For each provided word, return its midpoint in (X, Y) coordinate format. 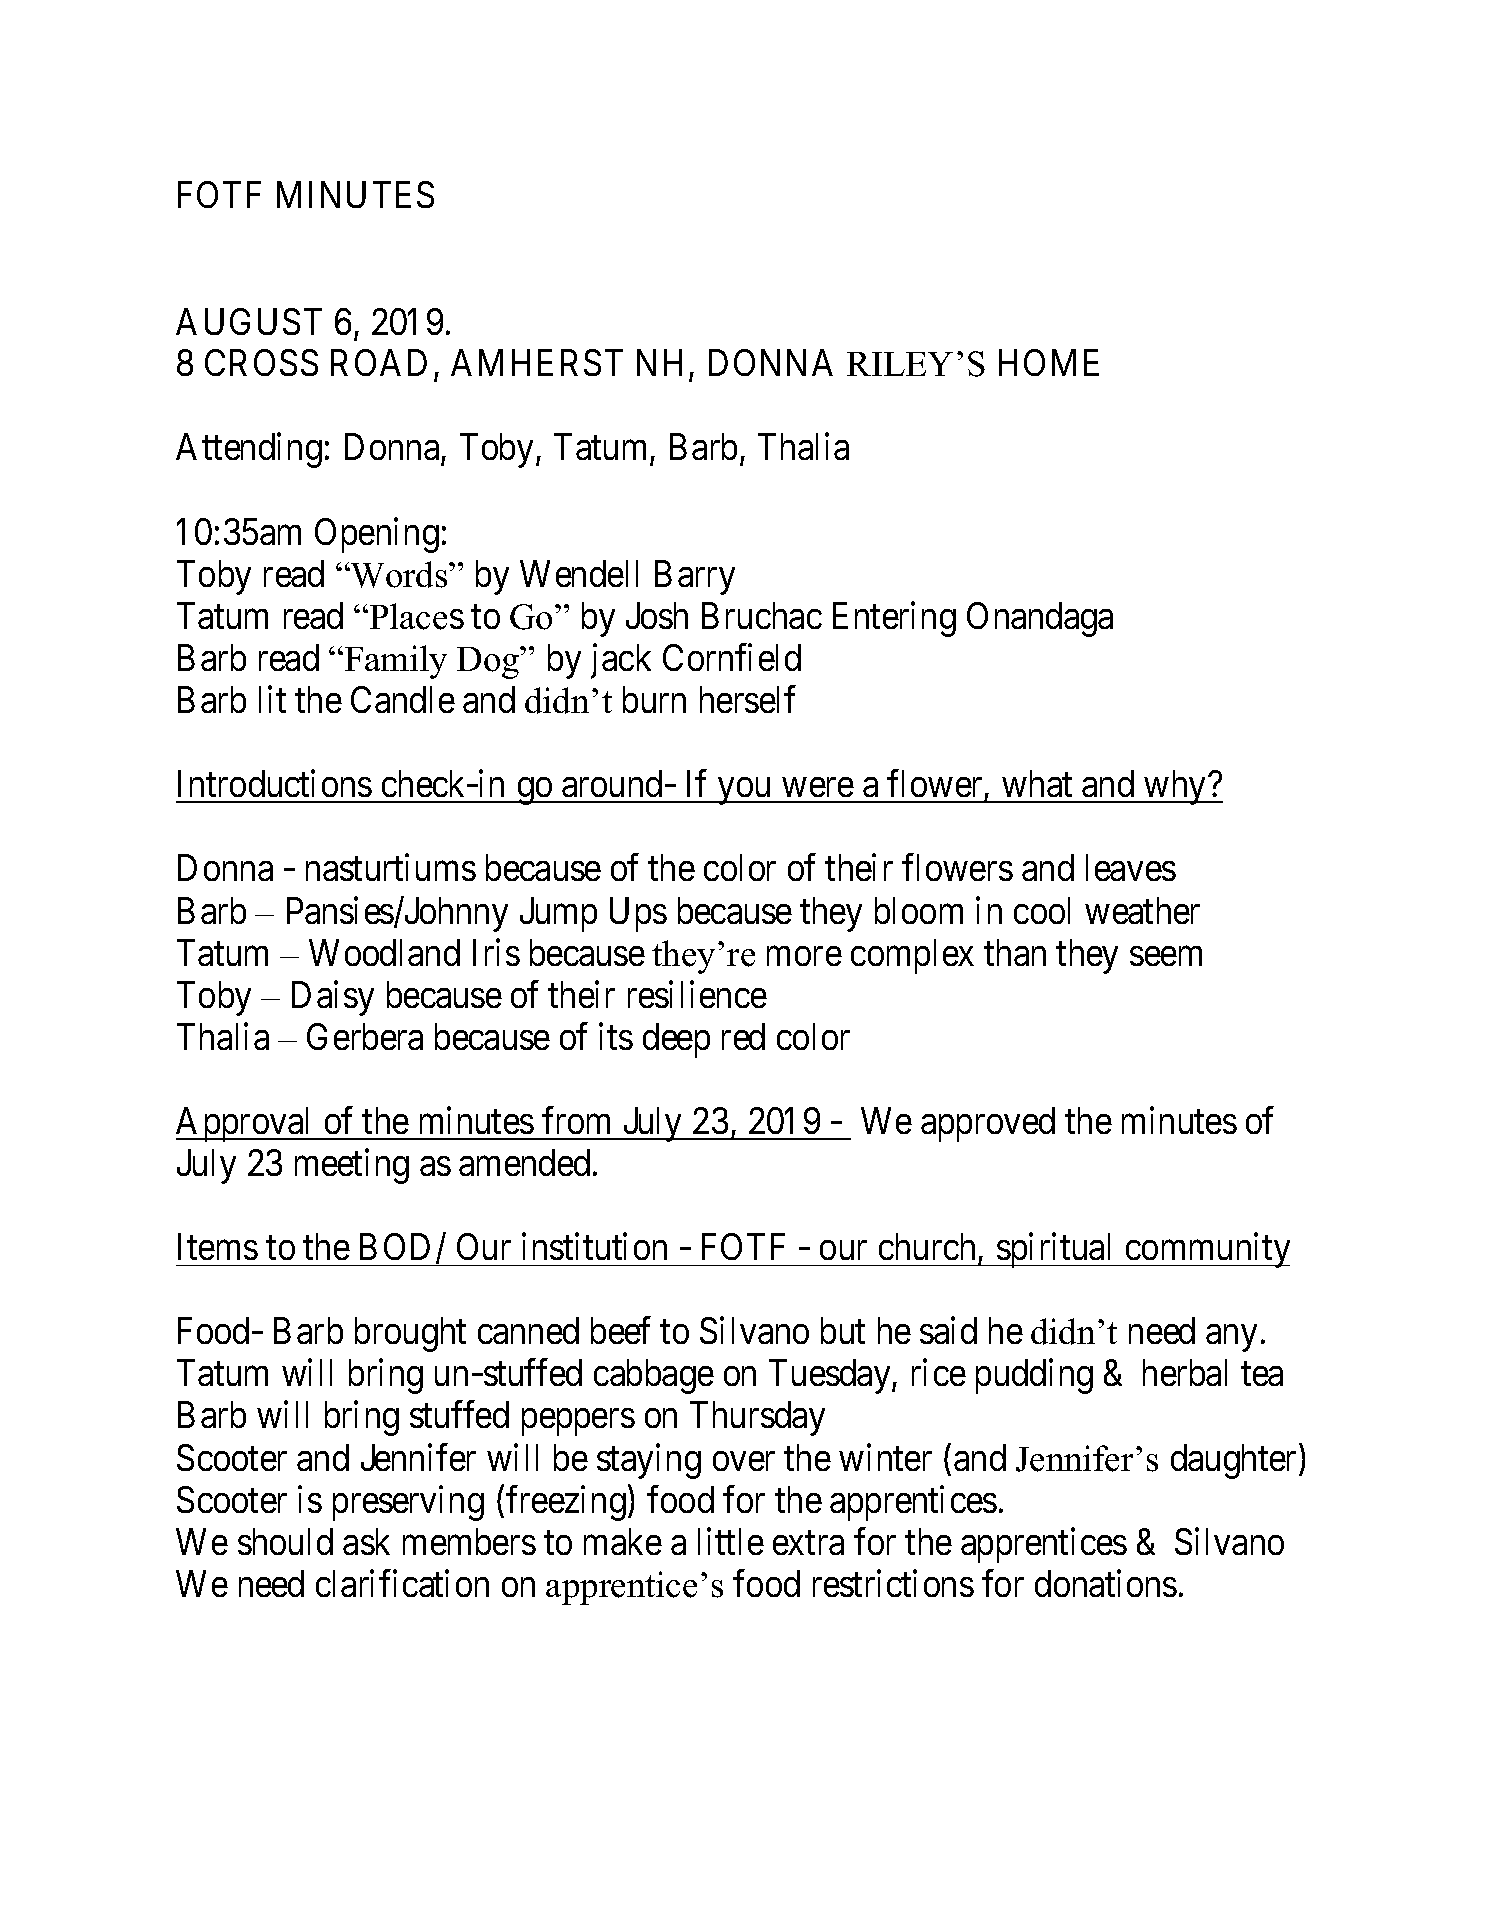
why (1175, 787)
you (744, 791)
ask (366, 1541)
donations (1106, 1583)
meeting (352, 1166)
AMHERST (537, 362)
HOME (1049, 362)
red (743, 1036)
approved (988, 1124)
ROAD (379, 362)
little (731, 1541)
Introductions (275, 783)
